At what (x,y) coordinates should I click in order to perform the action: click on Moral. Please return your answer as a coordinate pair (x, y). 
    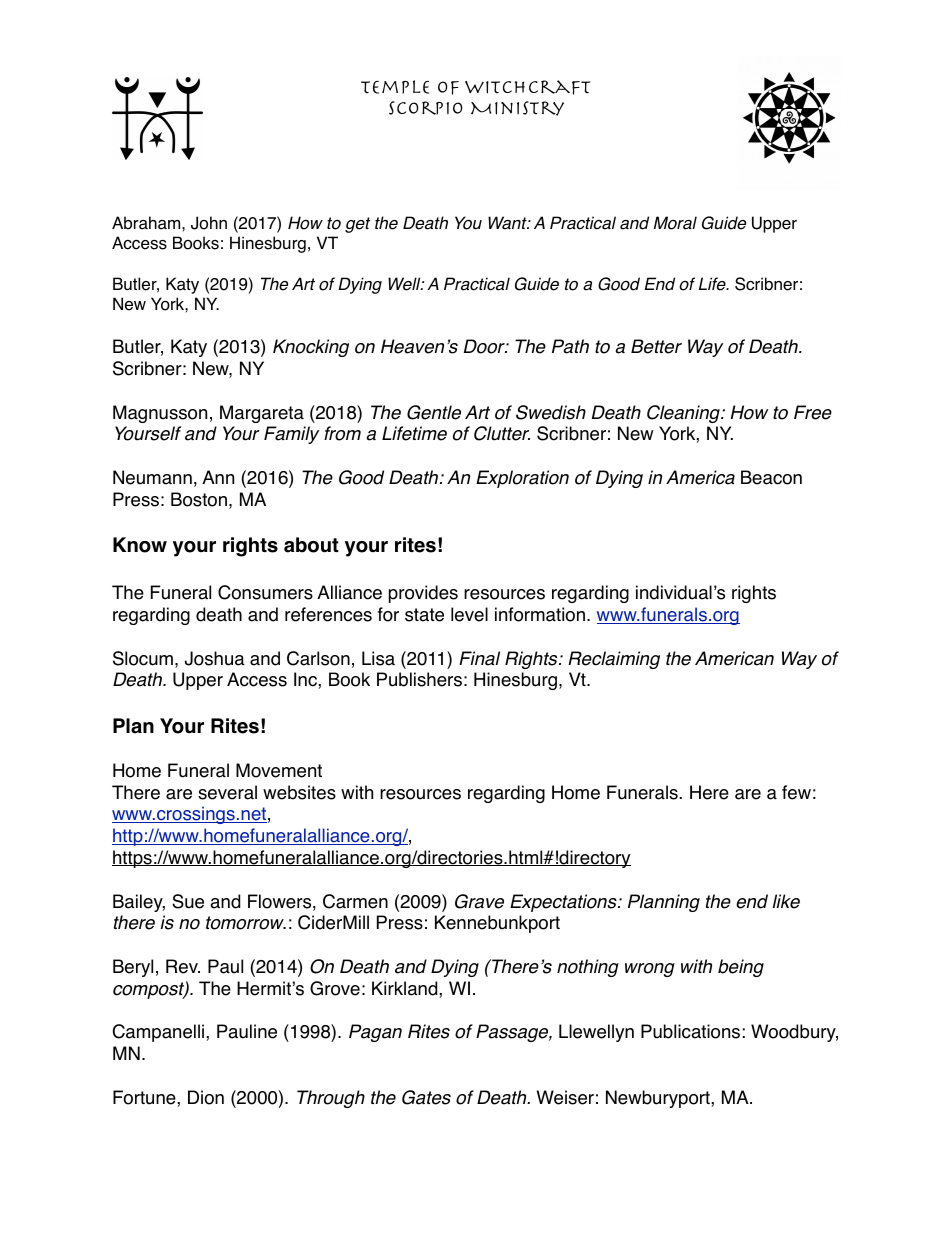
    Looking at the image, I should click on (675, 223).
